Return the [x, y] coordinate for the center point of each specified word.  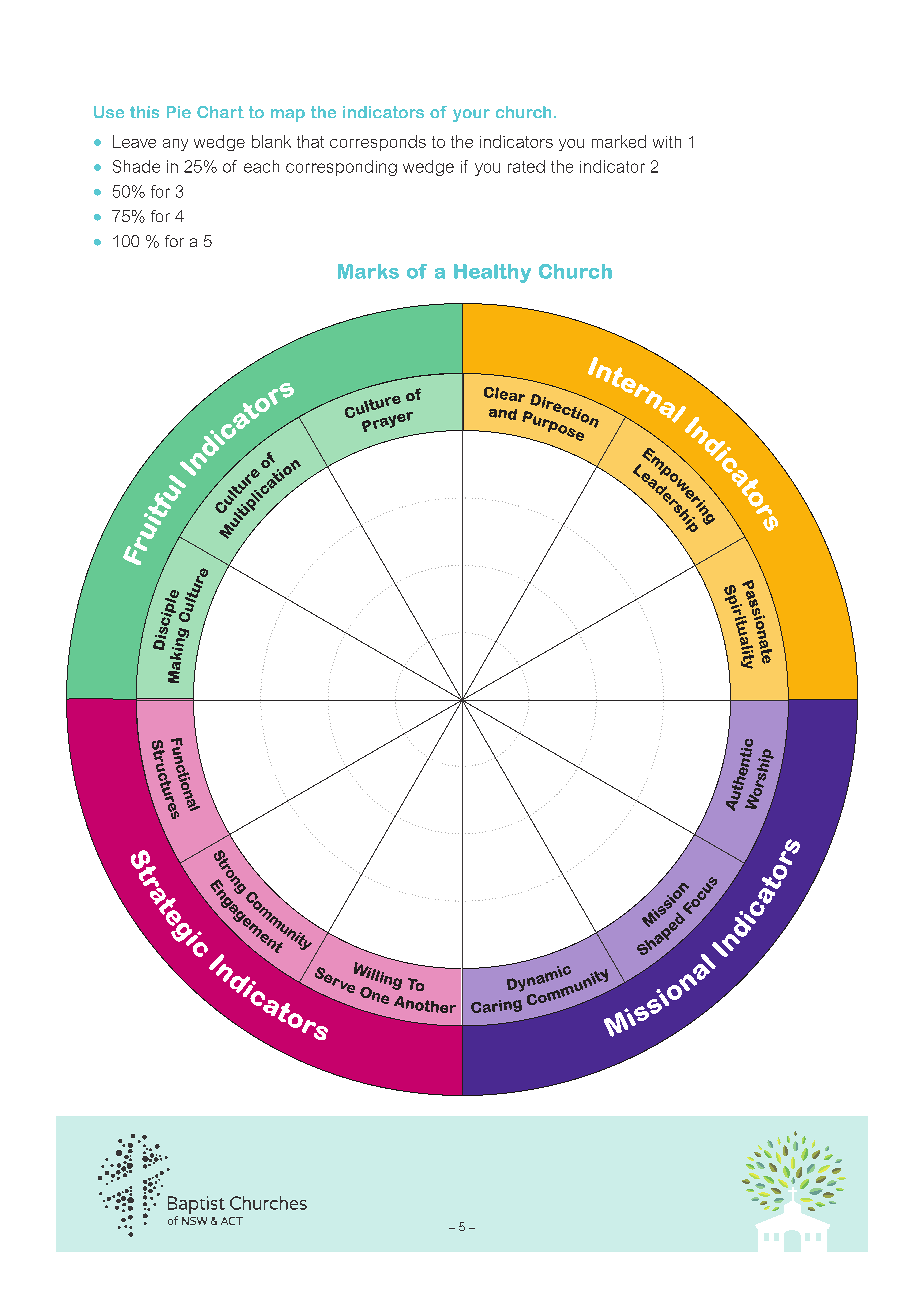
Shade [136, 166]
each [261, 166]
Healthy [492, 273]
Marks [368, 271]
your [471, 115]
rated [526, 166]
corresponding [341, 168]
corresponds [378, 143]
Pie [179, 112]
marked [619, 141]
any [175, 145]
